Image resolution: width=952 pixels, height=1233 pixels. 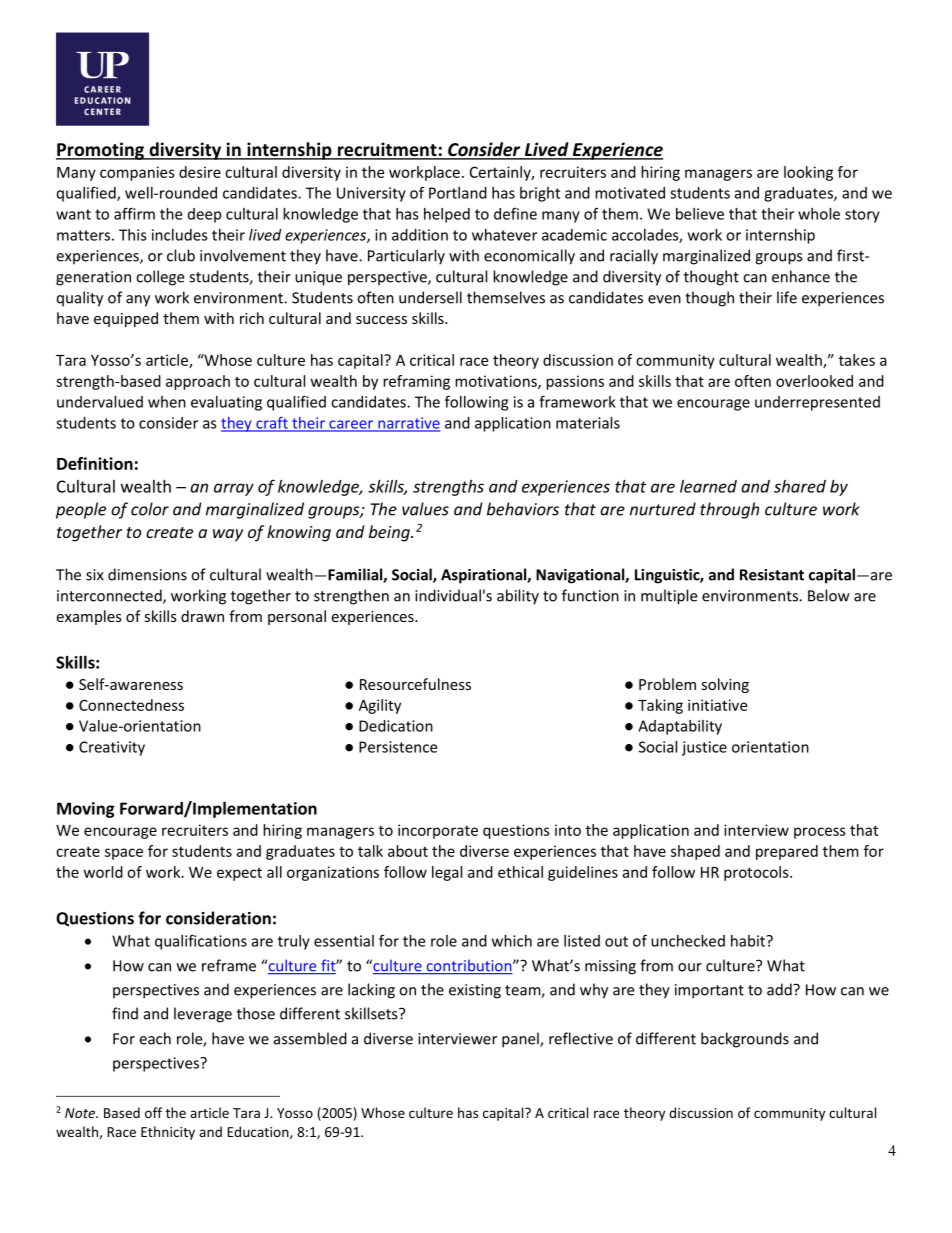 I want to click on solving, so click(x=725, y=685).
